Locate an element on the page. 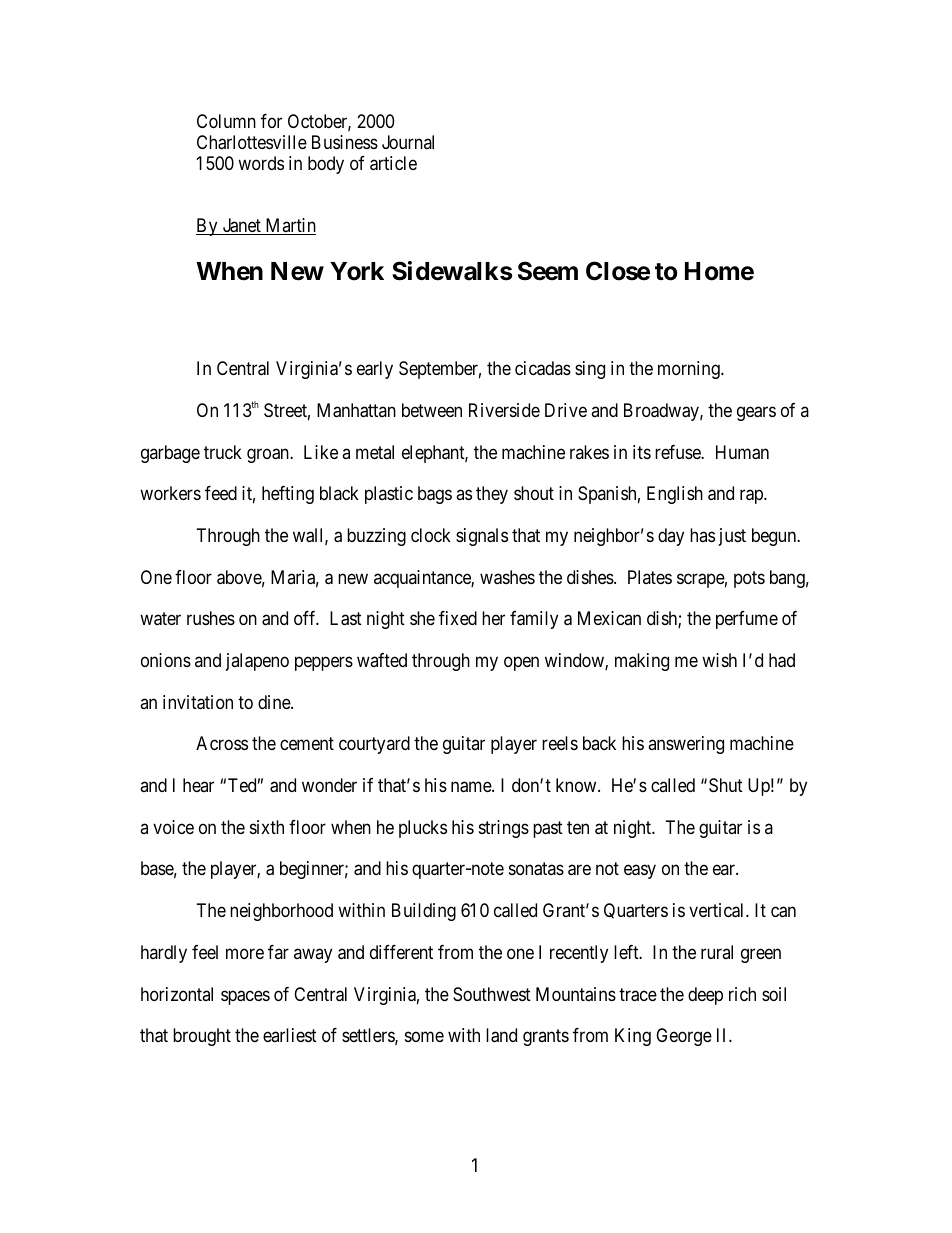  Journal is located at coordinates (408, 142).
